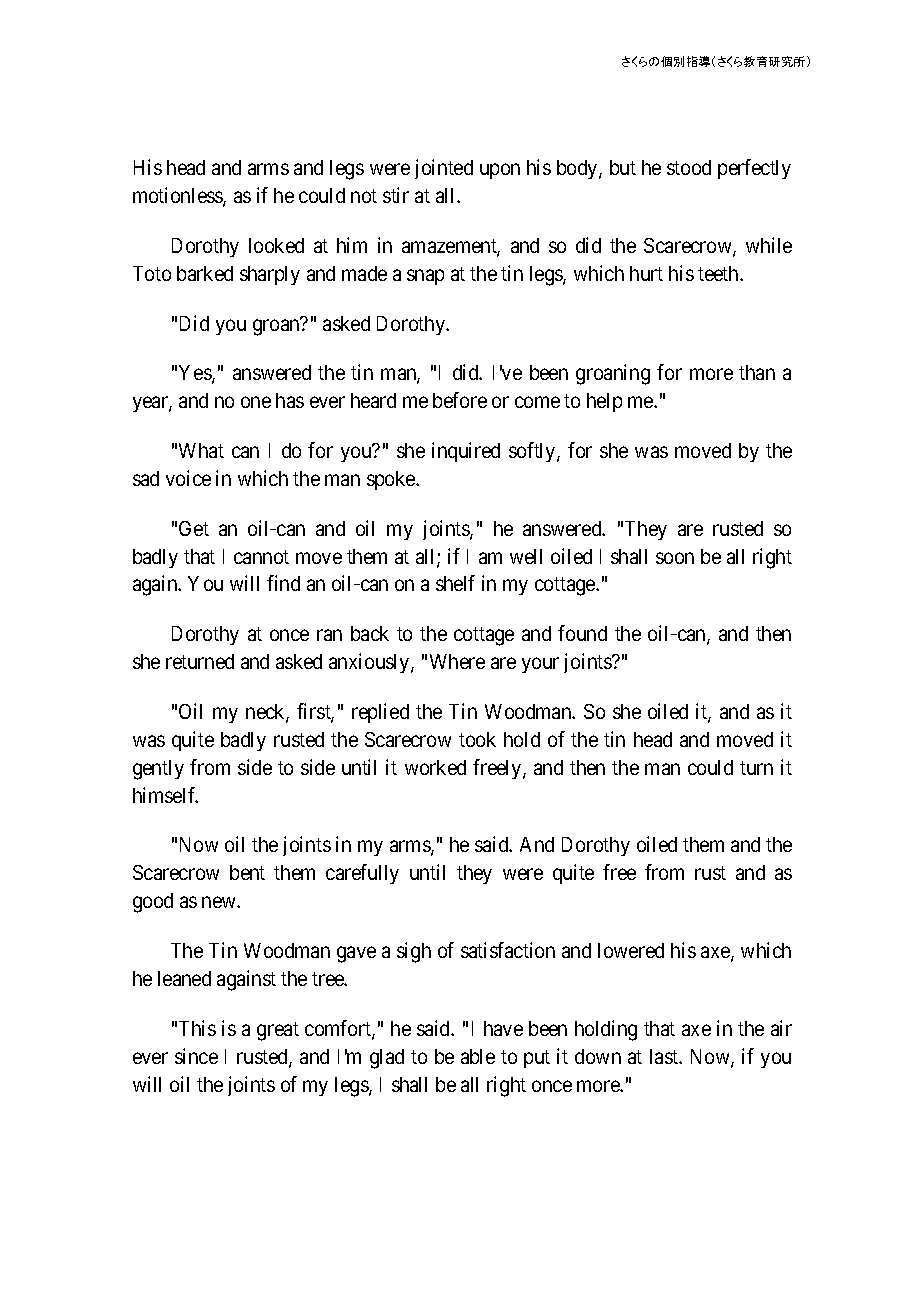  What do you see at coordinates (675, 558) in the document?
I see `soon` at bounding box center [675, 558].
